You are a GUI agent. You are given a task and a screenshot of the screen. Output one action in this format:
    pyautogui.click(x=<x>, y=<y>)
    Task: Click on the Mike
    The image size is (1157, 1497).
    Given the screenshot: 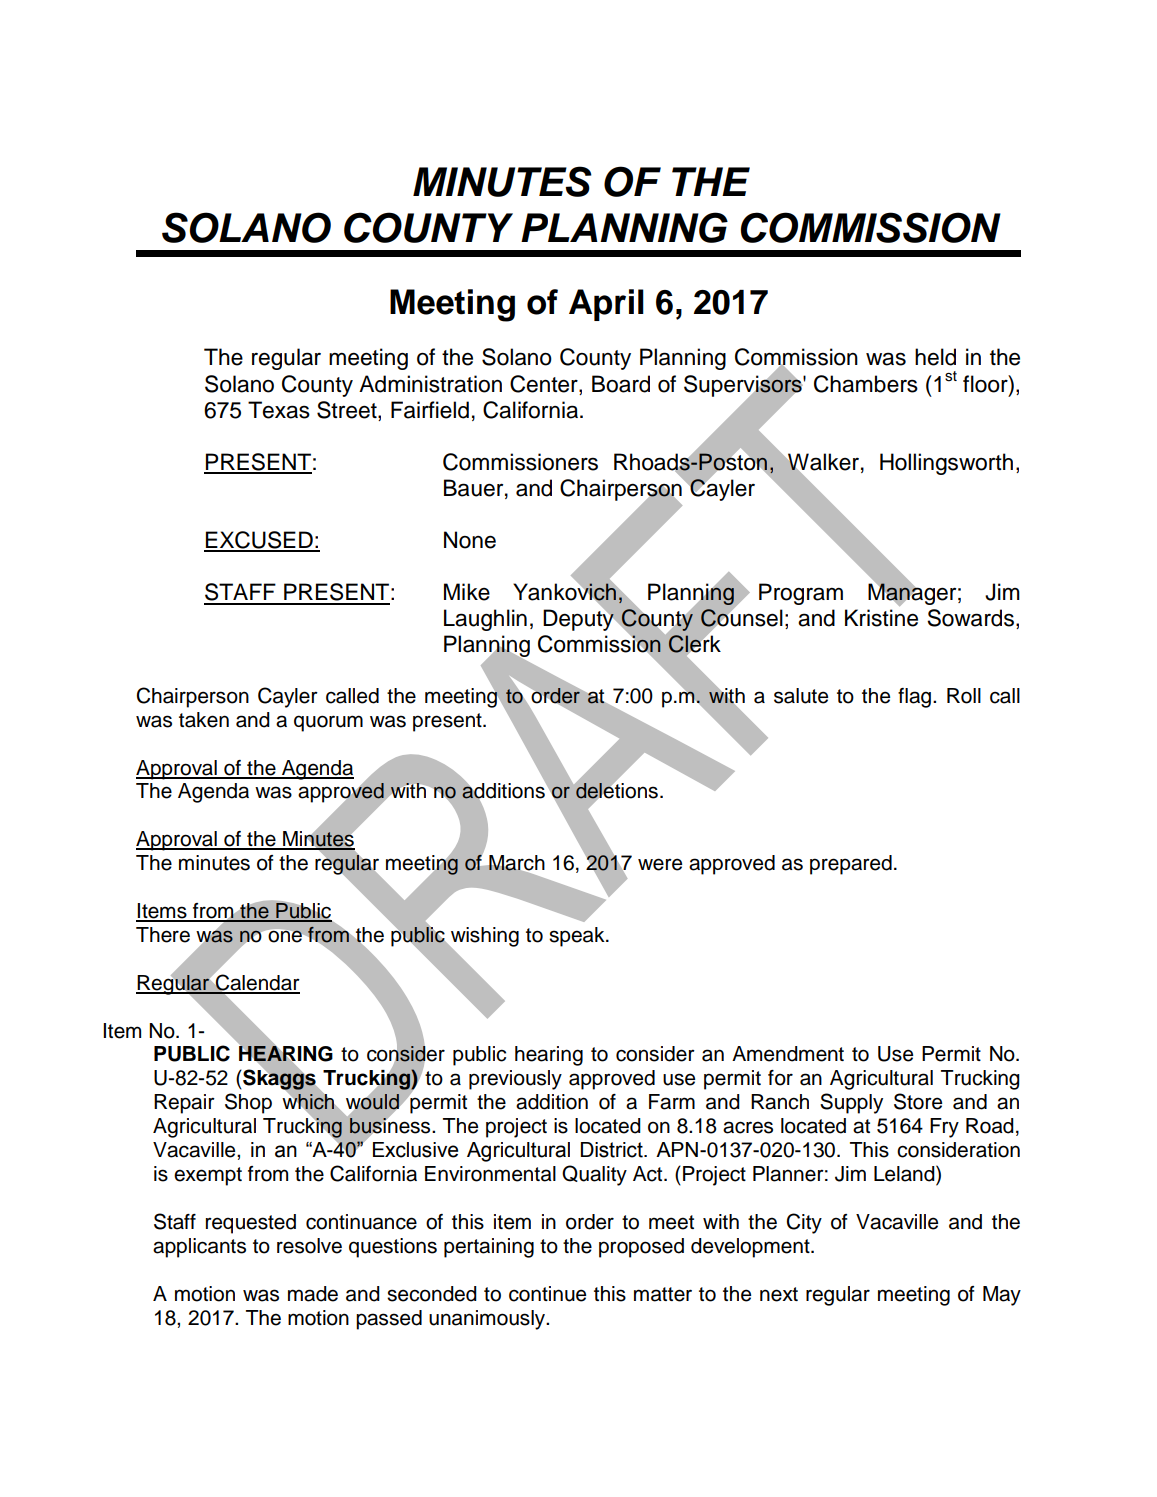 What is the action you would take?
    pyautogui.click(x=467, y=592)
